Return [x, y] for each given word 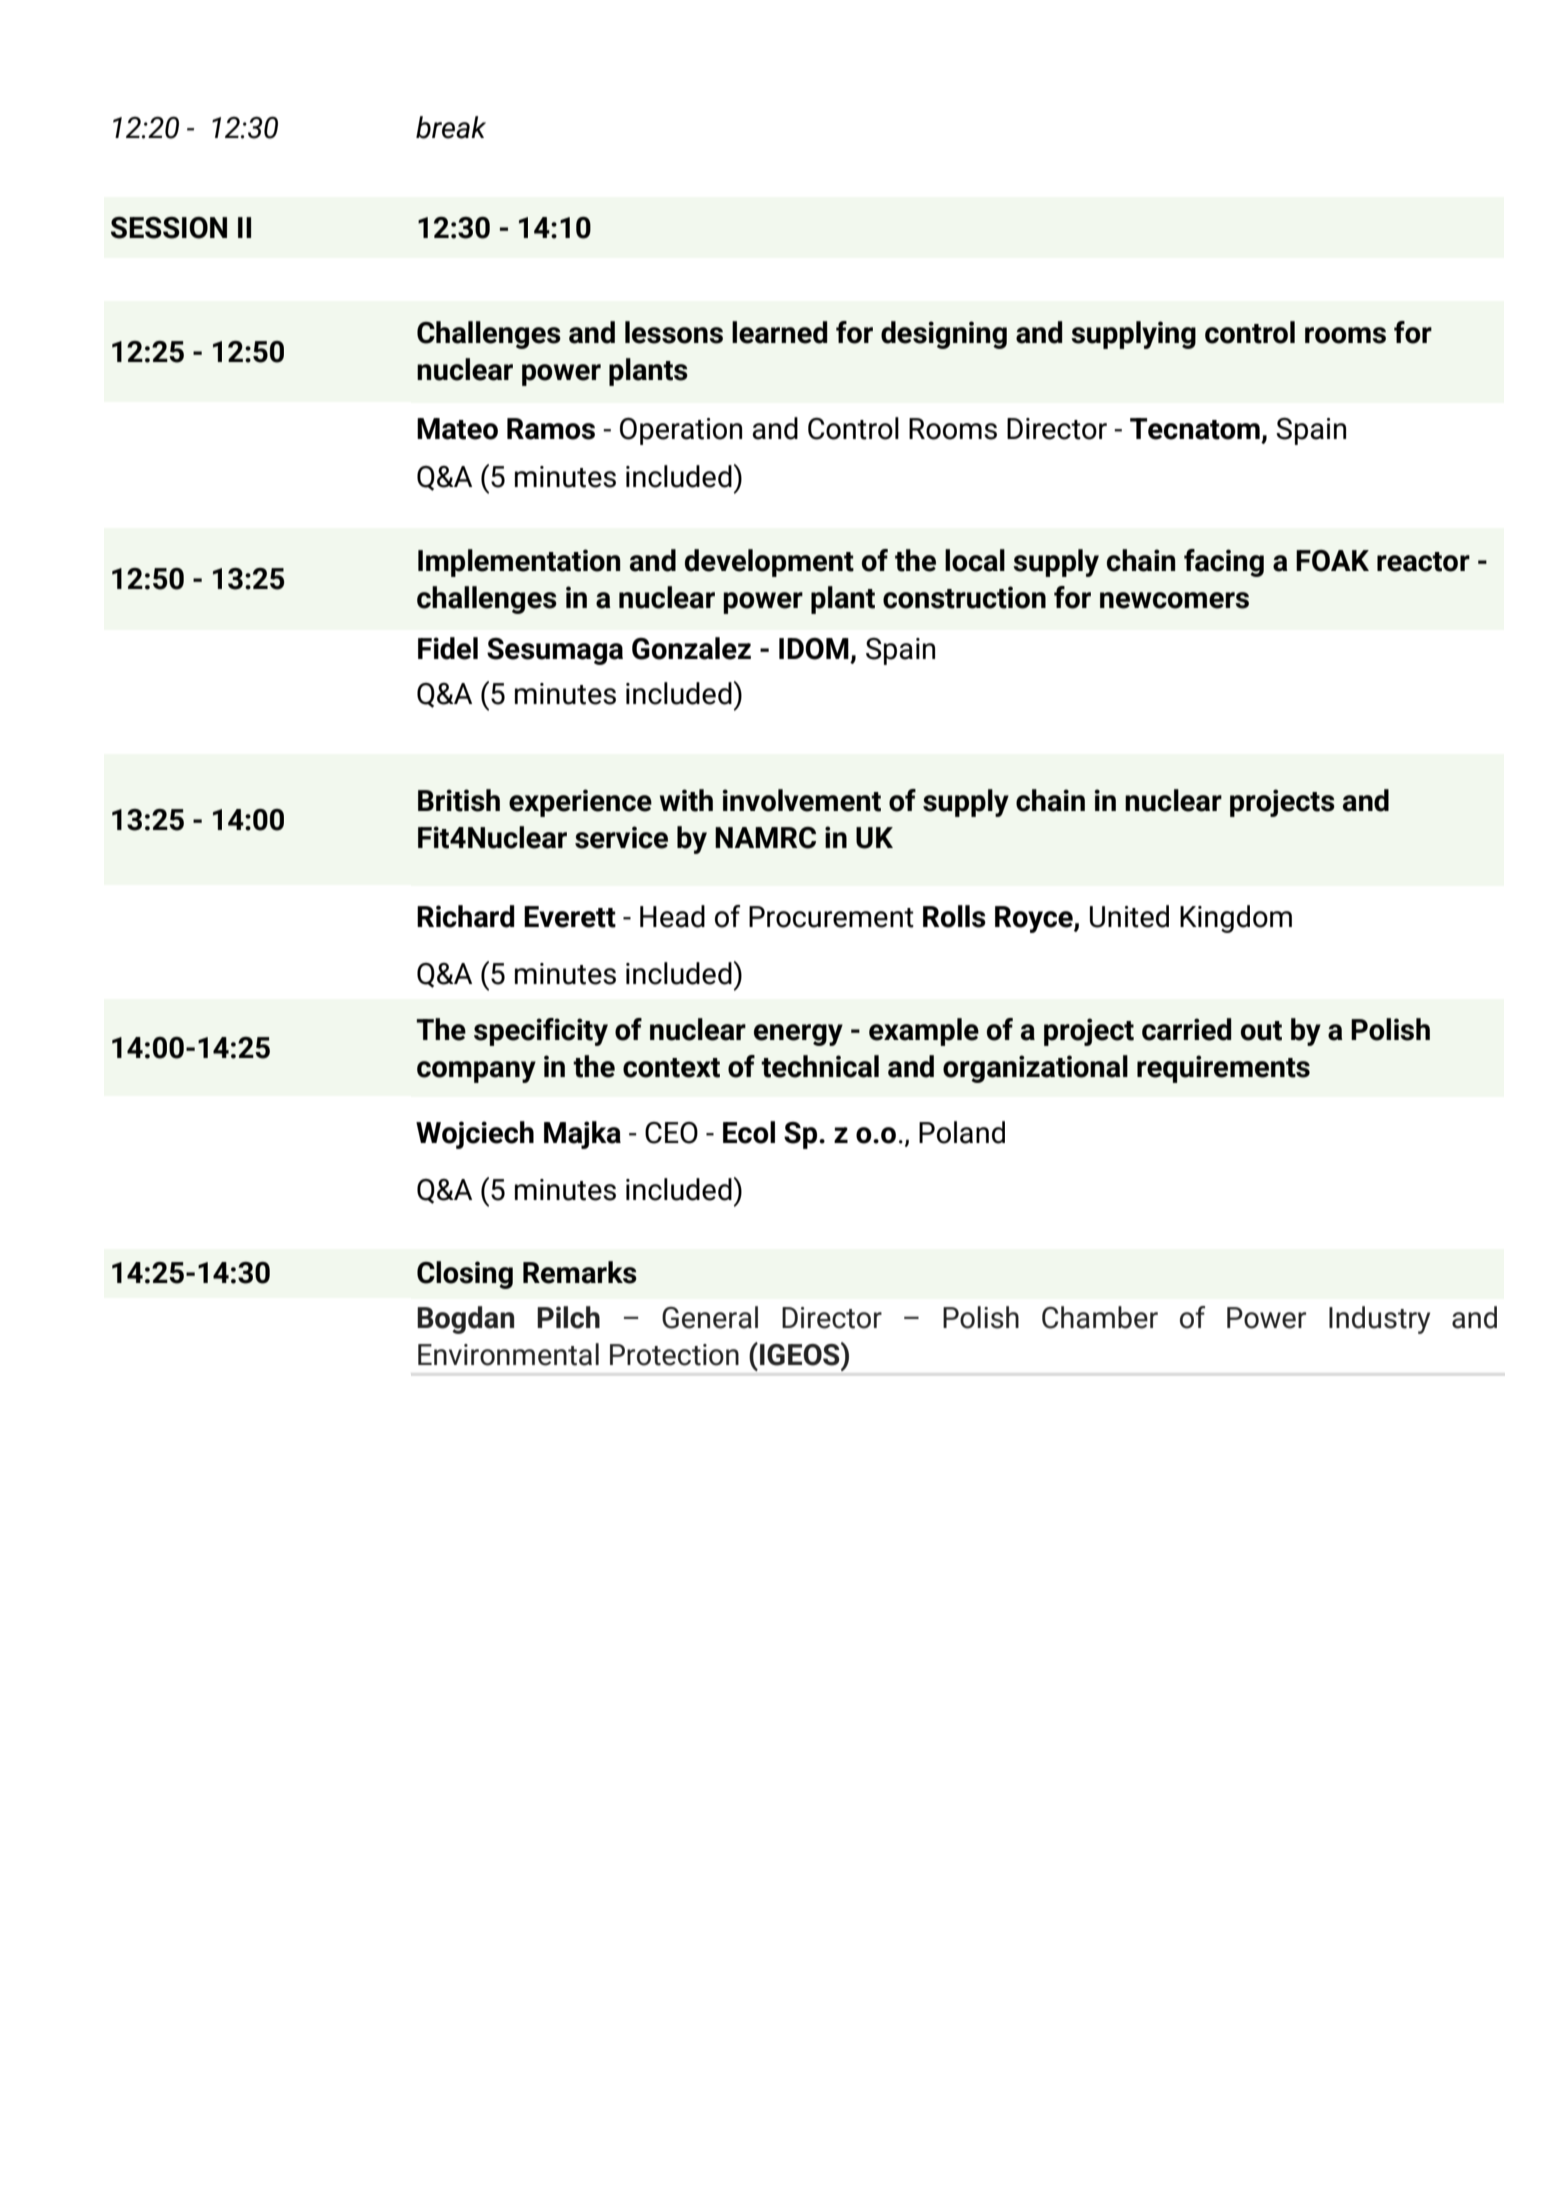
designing [944, 335]
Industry [1379, 1320]
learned [779, 332]
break [451, 127]
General [710, 1317]
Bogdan [465, 1320]
